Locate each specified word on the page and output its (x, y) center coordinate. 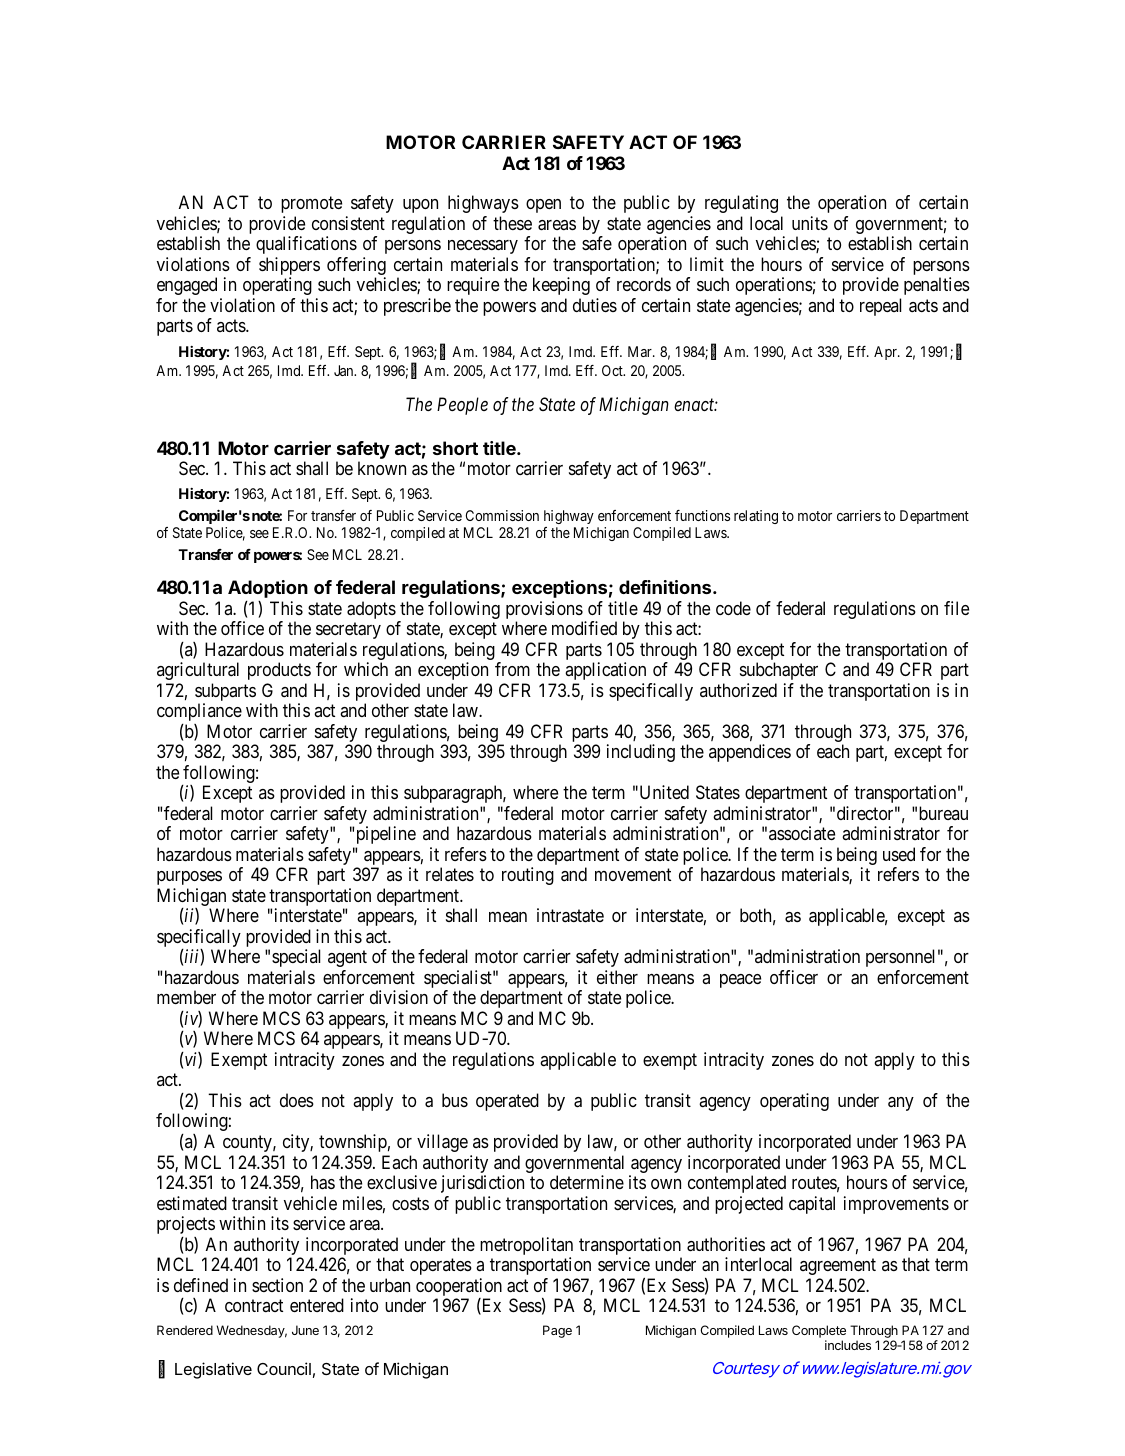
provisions (544, 611)
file (956, 608)
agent (347, 959)
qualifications (306, 245)
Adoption (268, 589)
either (617, 977)
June (305, 1330)
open (543, 206)
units (810, 223)
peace (740, 981)
